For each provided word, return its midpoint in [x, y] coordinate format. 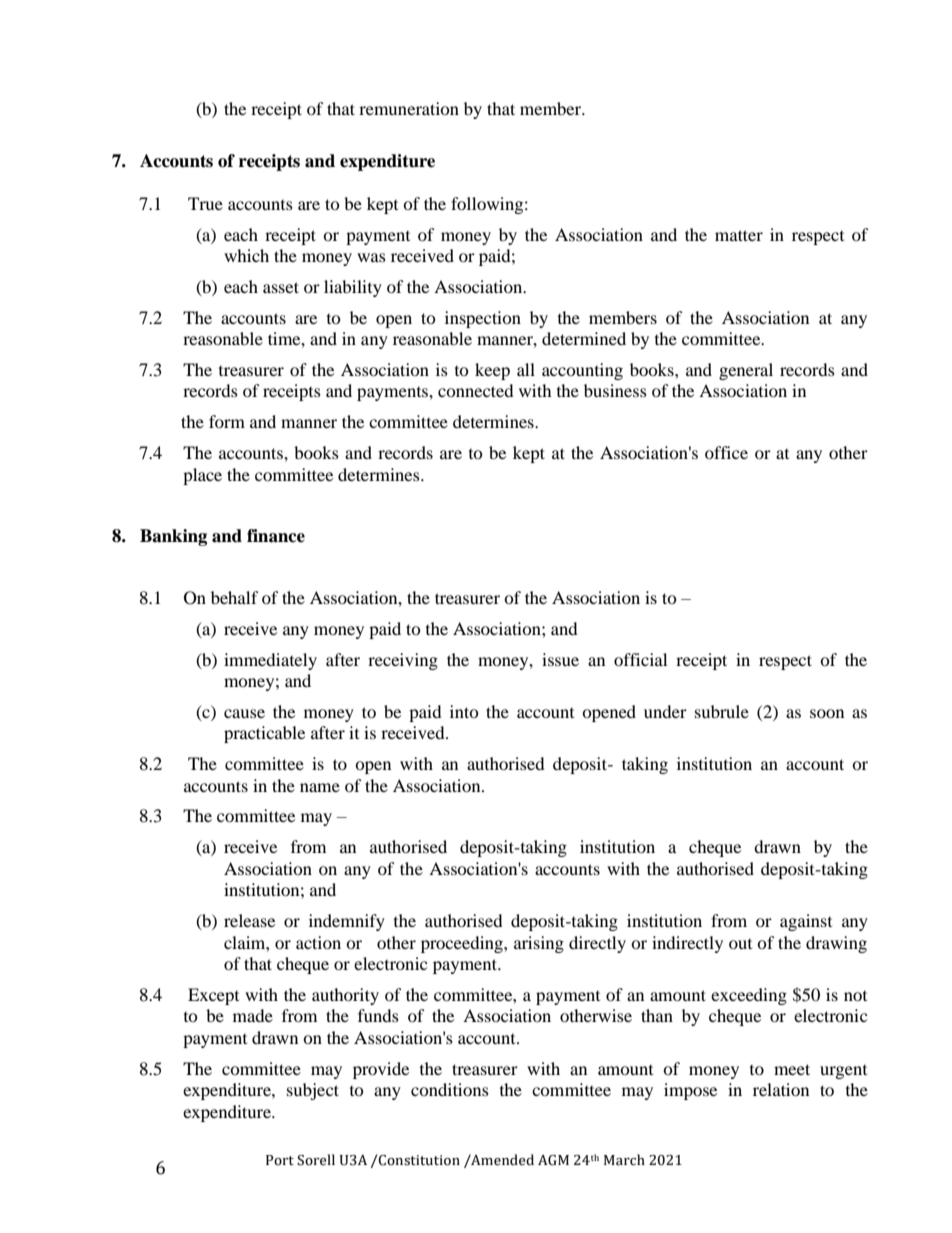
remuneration [409, 108]
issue [560, 659]
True [205, 203]
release [249, 920]
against [806, 922]
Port [280, 1160]
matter [739, 235]
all [526, 369]
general [746, 371]
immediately [270, 661]
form [227, 421]
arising [539, 944]
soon [827, 713]
